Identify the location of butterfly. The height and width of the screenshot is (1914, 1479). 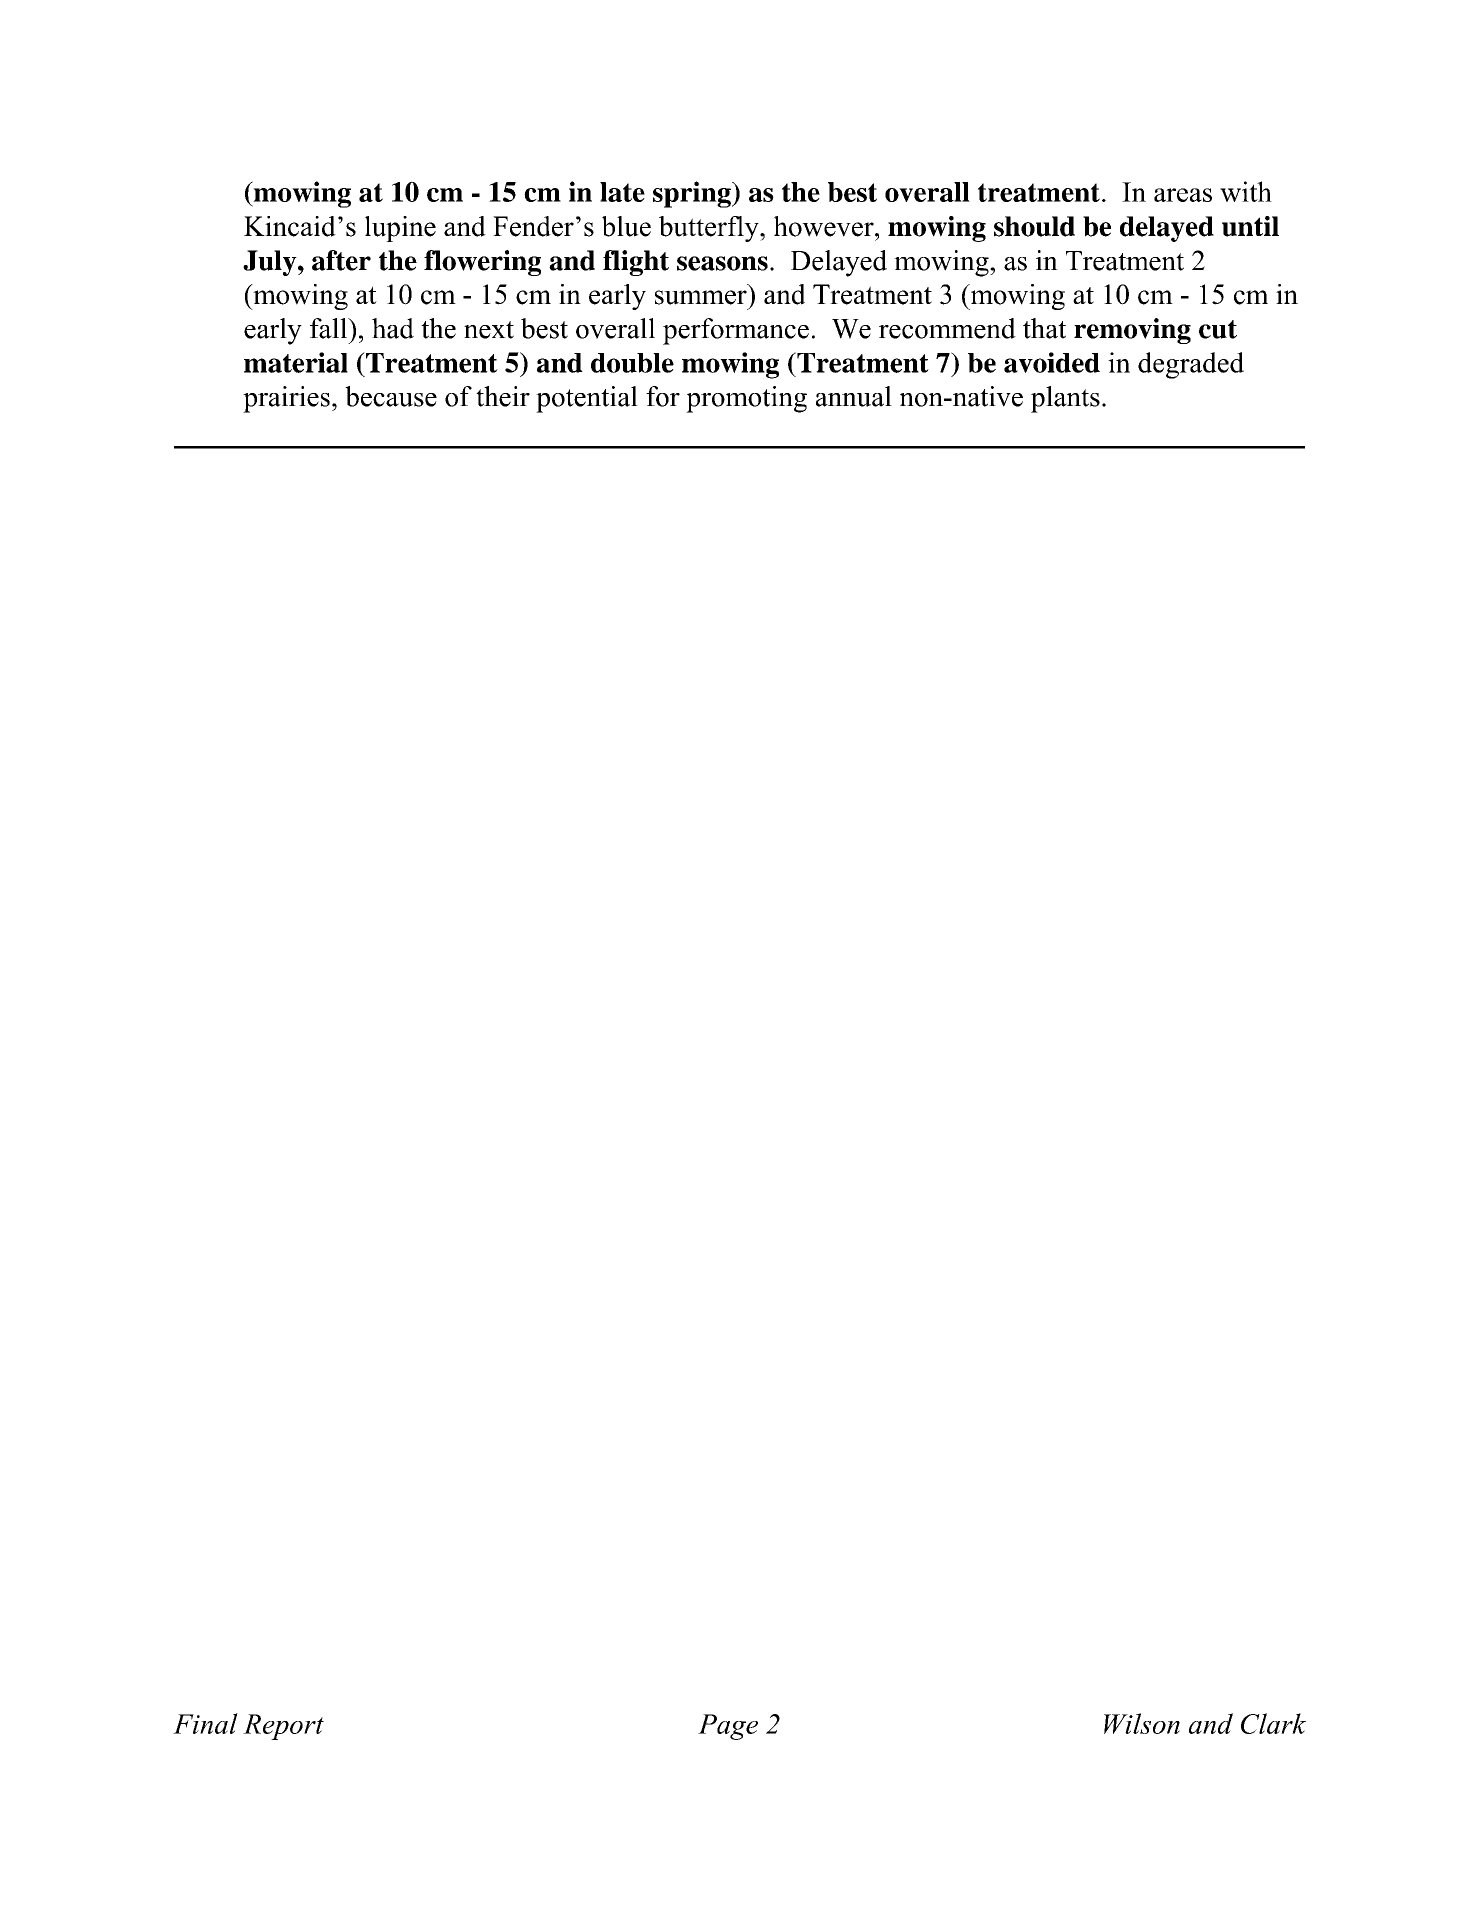
(710, 229).
